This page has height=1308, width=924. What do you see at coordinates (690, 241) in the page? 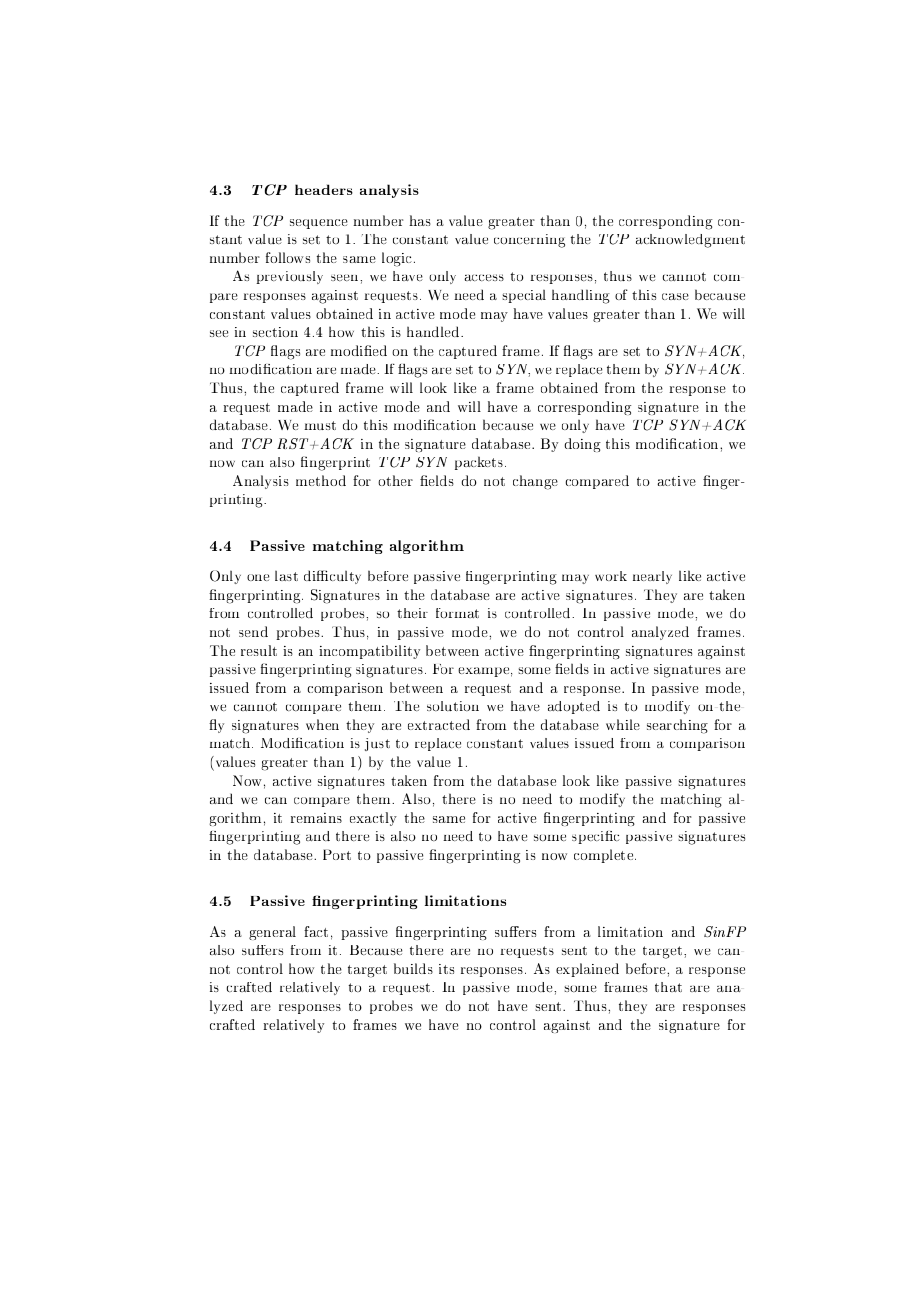
I see `acknowledgment` at bounding box center [690, 241].
